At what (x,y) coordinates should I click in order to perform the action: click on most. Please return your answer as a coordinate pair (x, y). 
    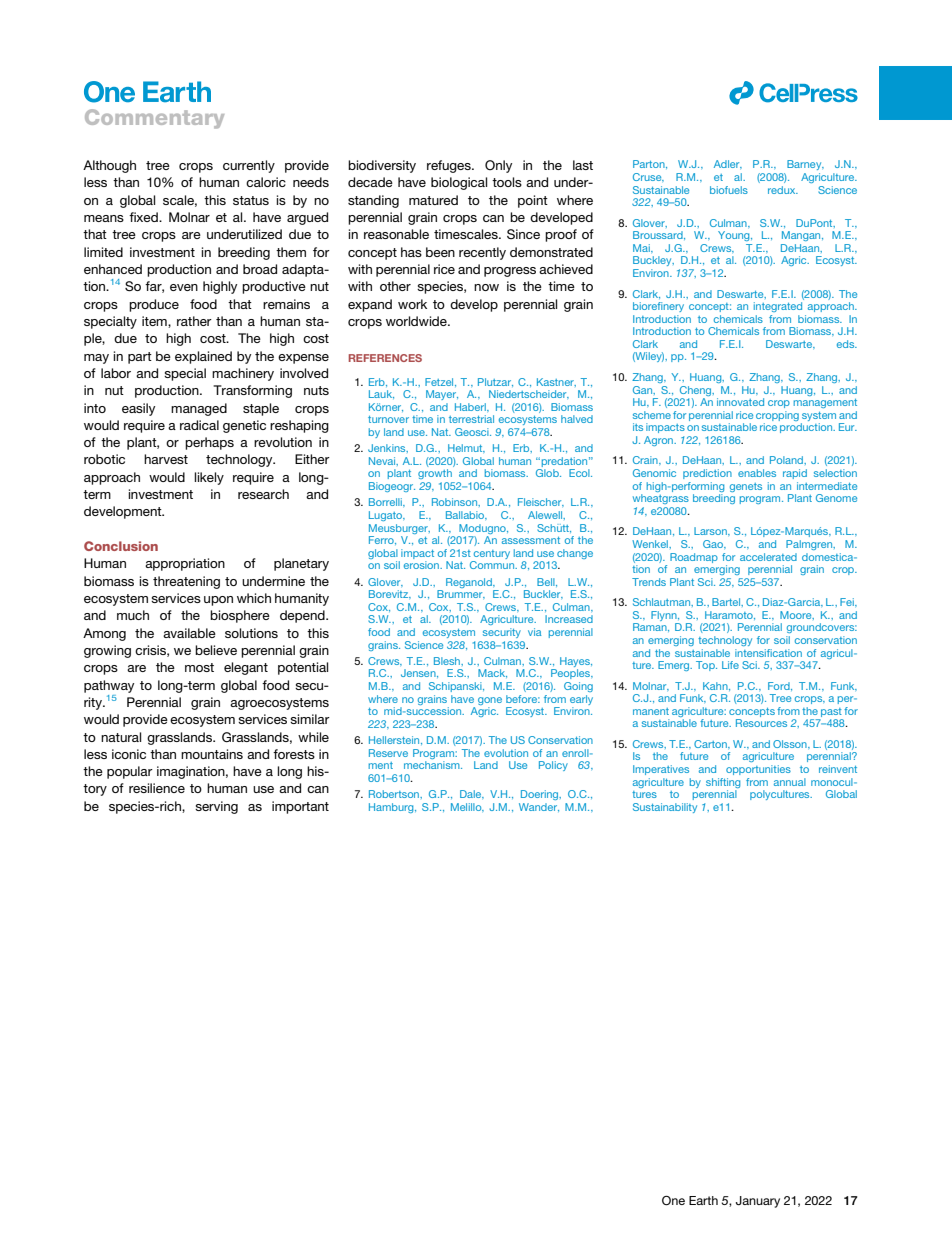
    Looking at the image, I should click on (199, 667).
